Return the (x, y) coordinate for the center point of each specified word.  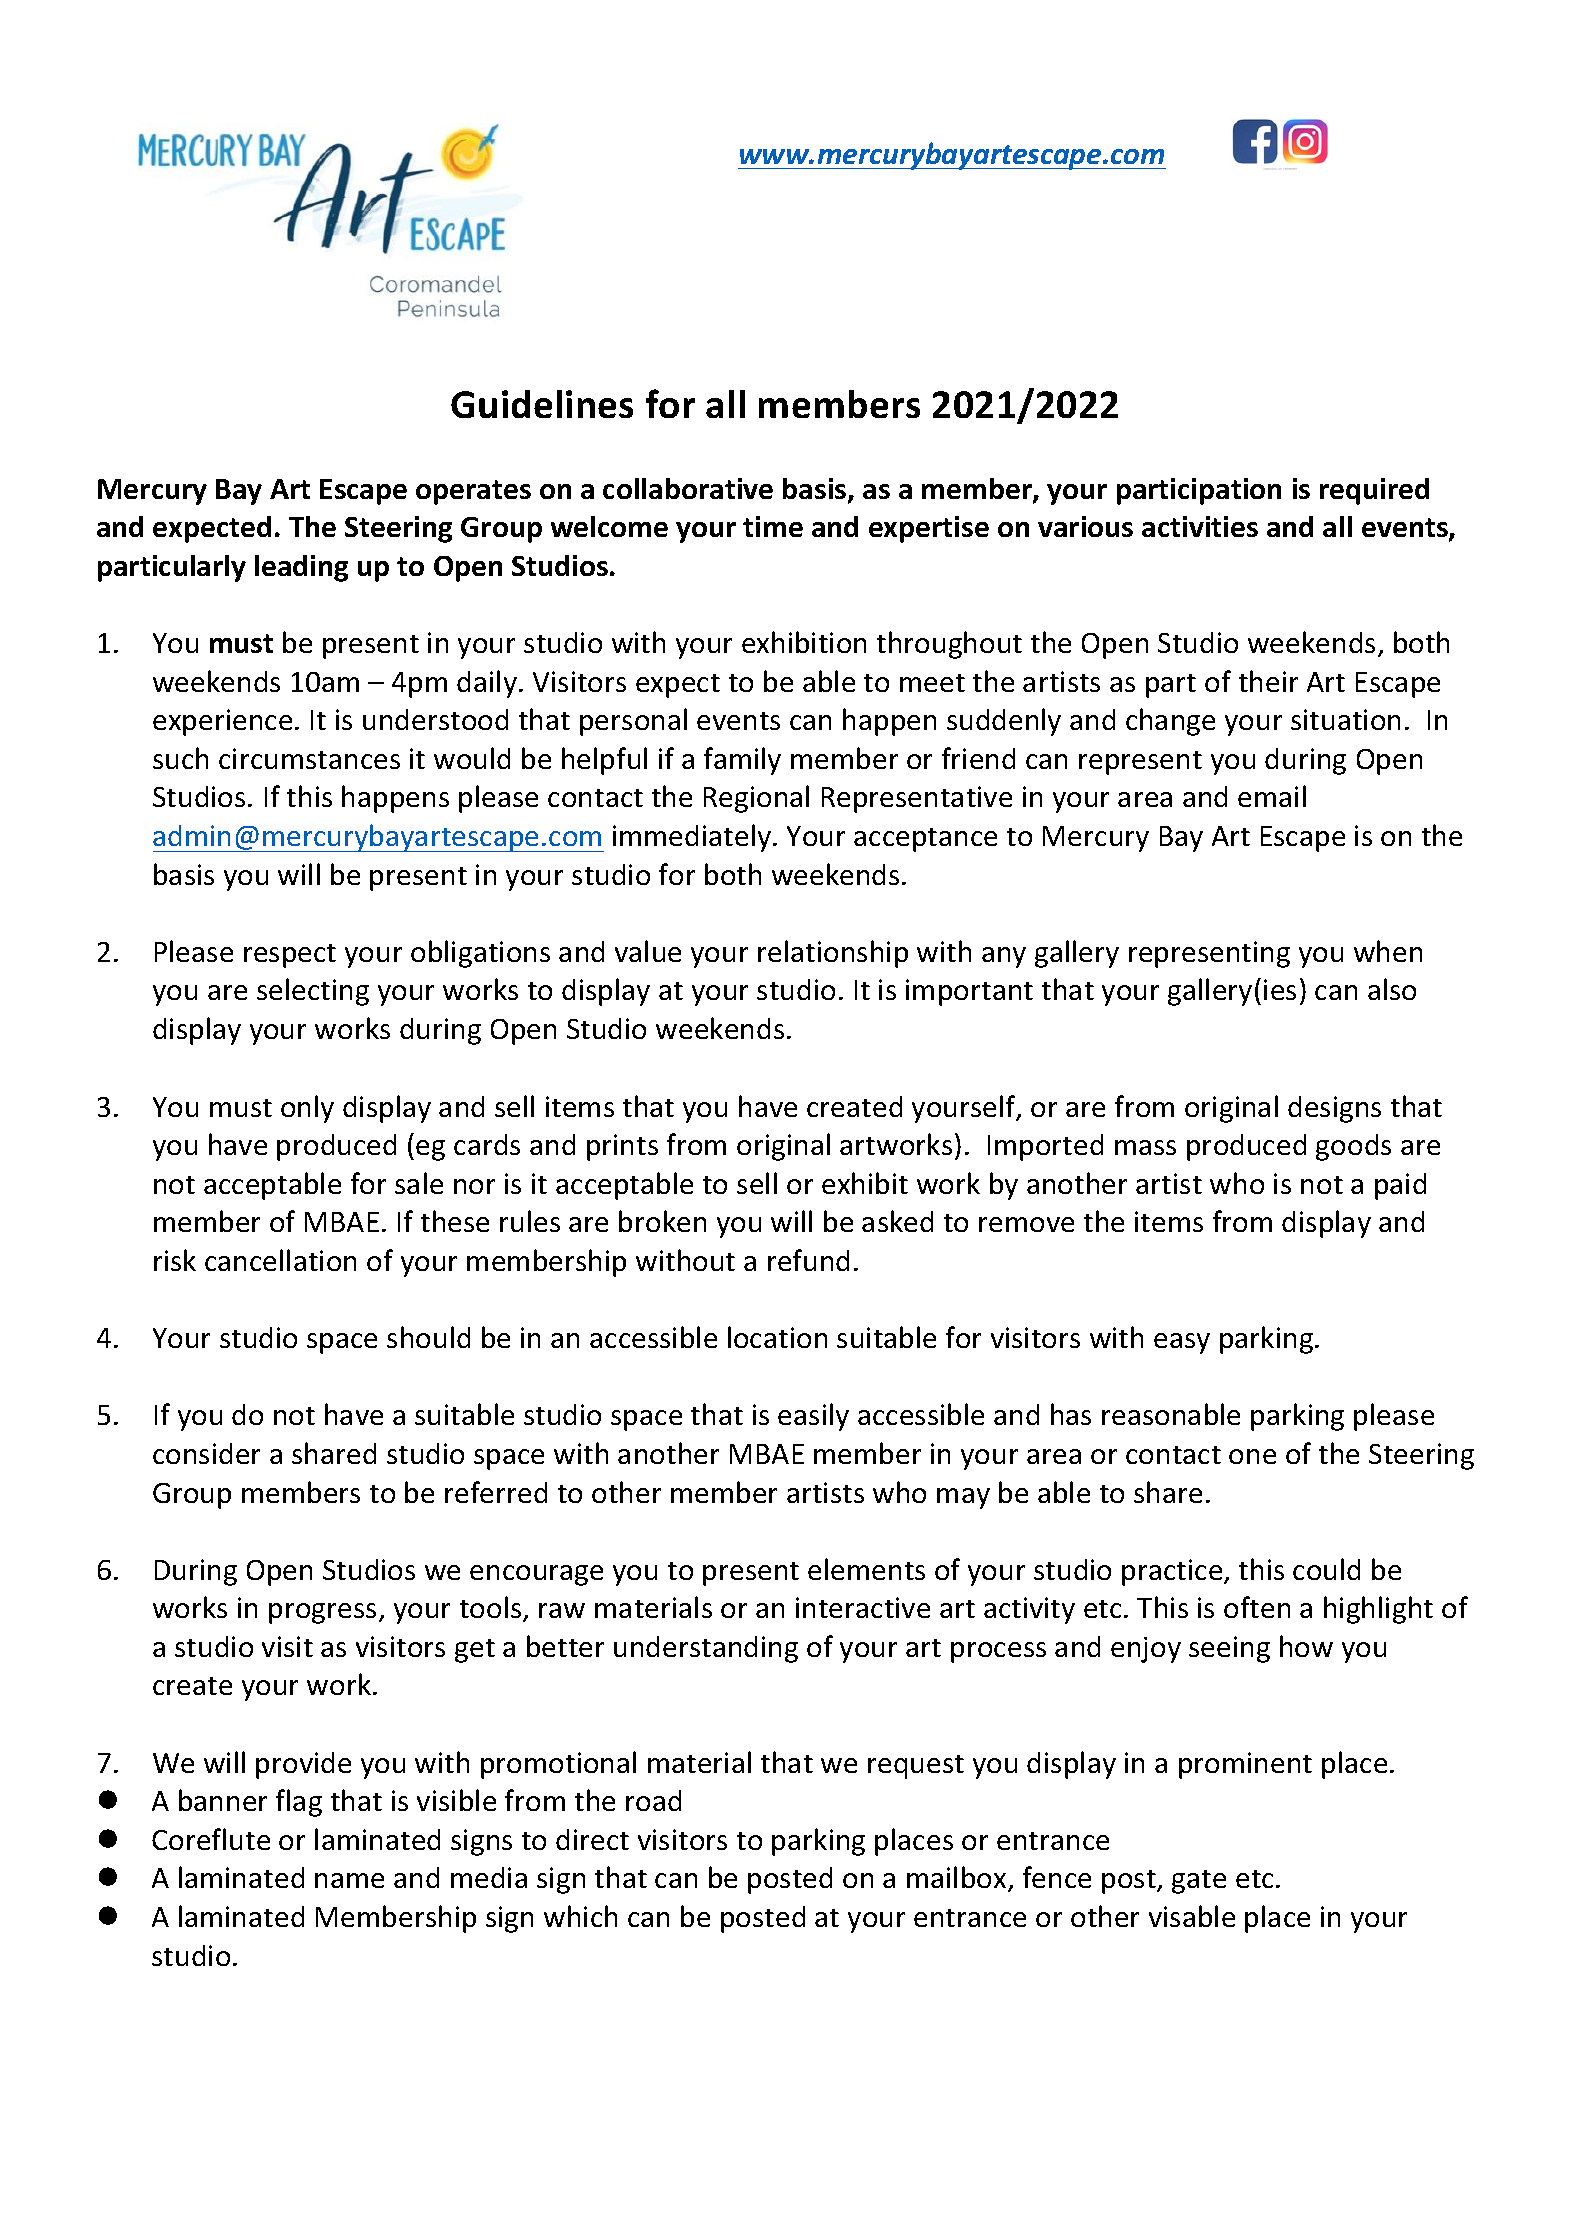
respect (290, 956)
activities (1200, 526)
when (1388, 951)
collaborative (688, 488)
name (349, 1880)
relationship (833, 954)
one (1252, 1456)
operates (473, 492)
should (428, 1337)
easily (813, 1417)
